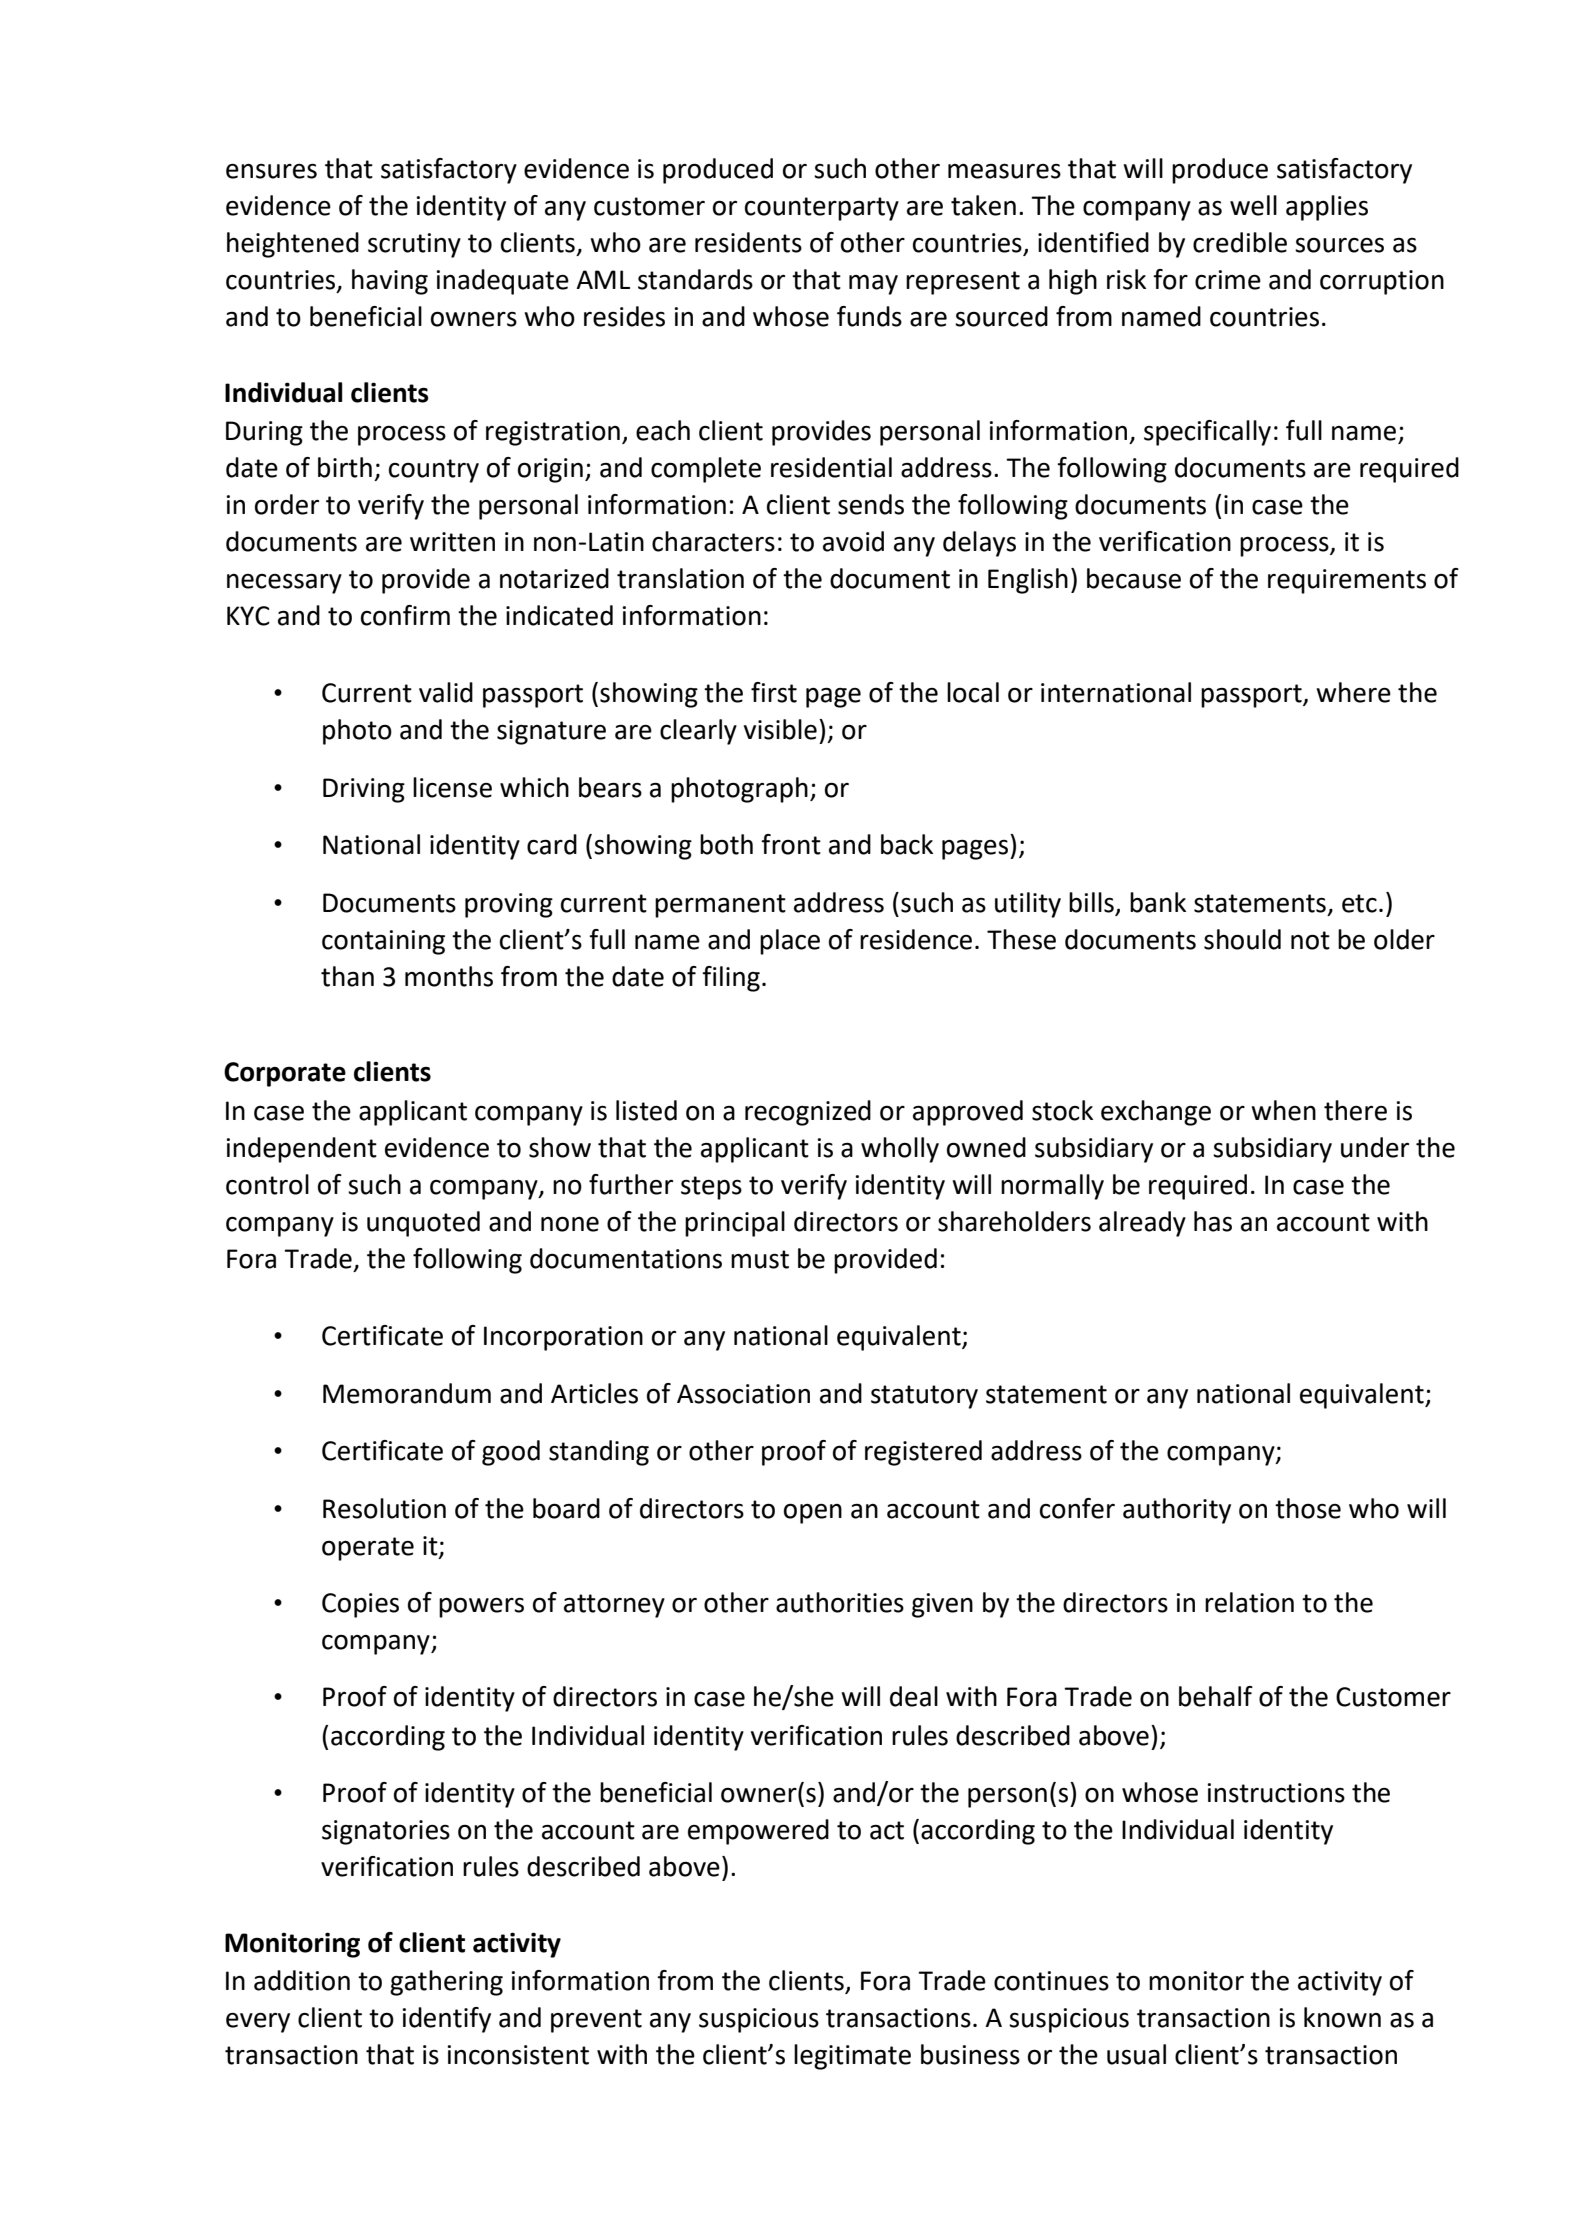 The width and height of the screenshot is (1579, 2234). I want to click on where, so click(1353, 692).
